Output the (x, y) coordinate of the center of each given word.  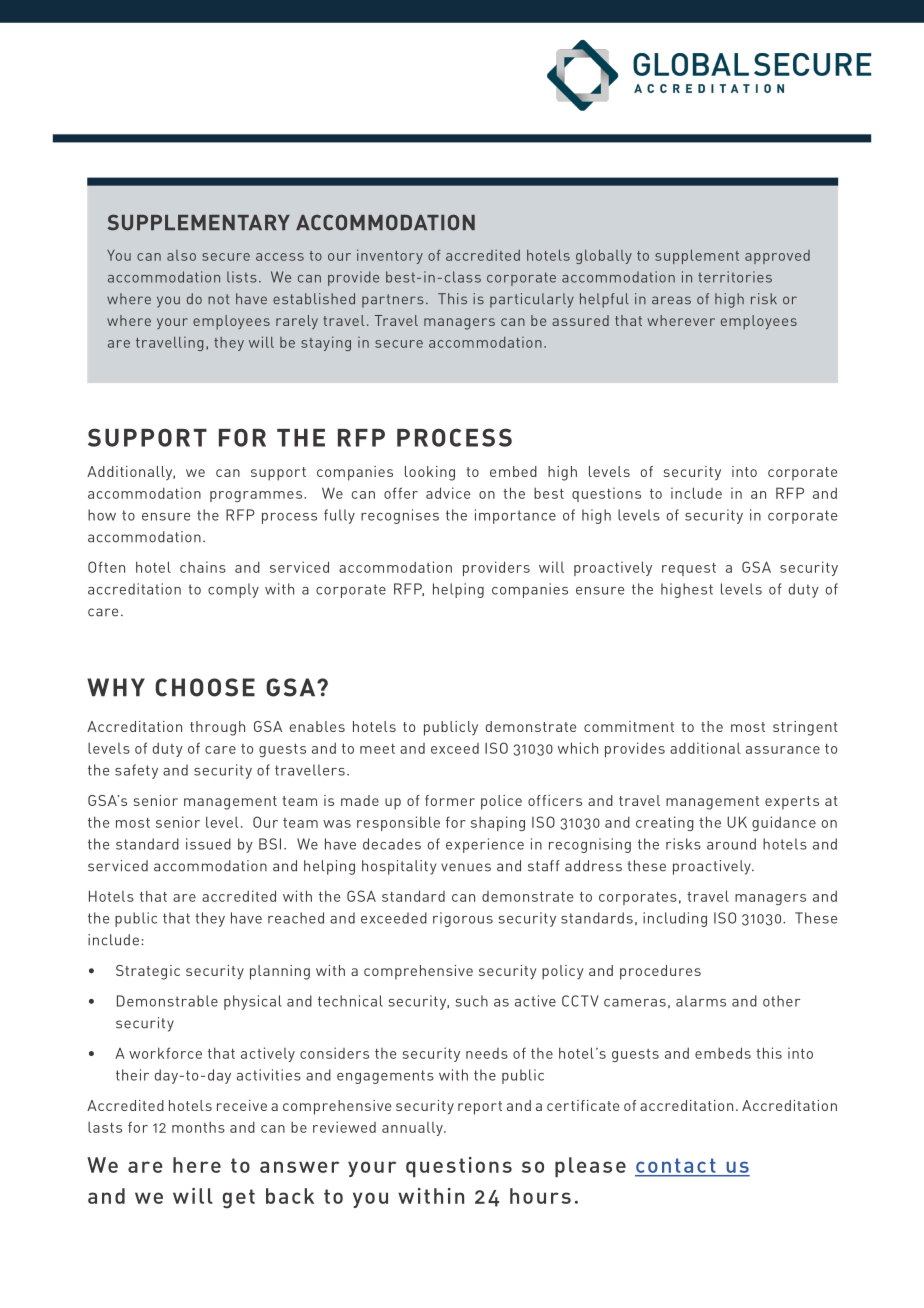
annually (413, 1129)
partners (392, 301)
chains (203, 567)
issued (208, 844)
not (218, 299)
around (731, 844)
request (689, 569)
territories (735, 277)
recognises (400, 516)
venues (466, 867)
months (198, 1127)
